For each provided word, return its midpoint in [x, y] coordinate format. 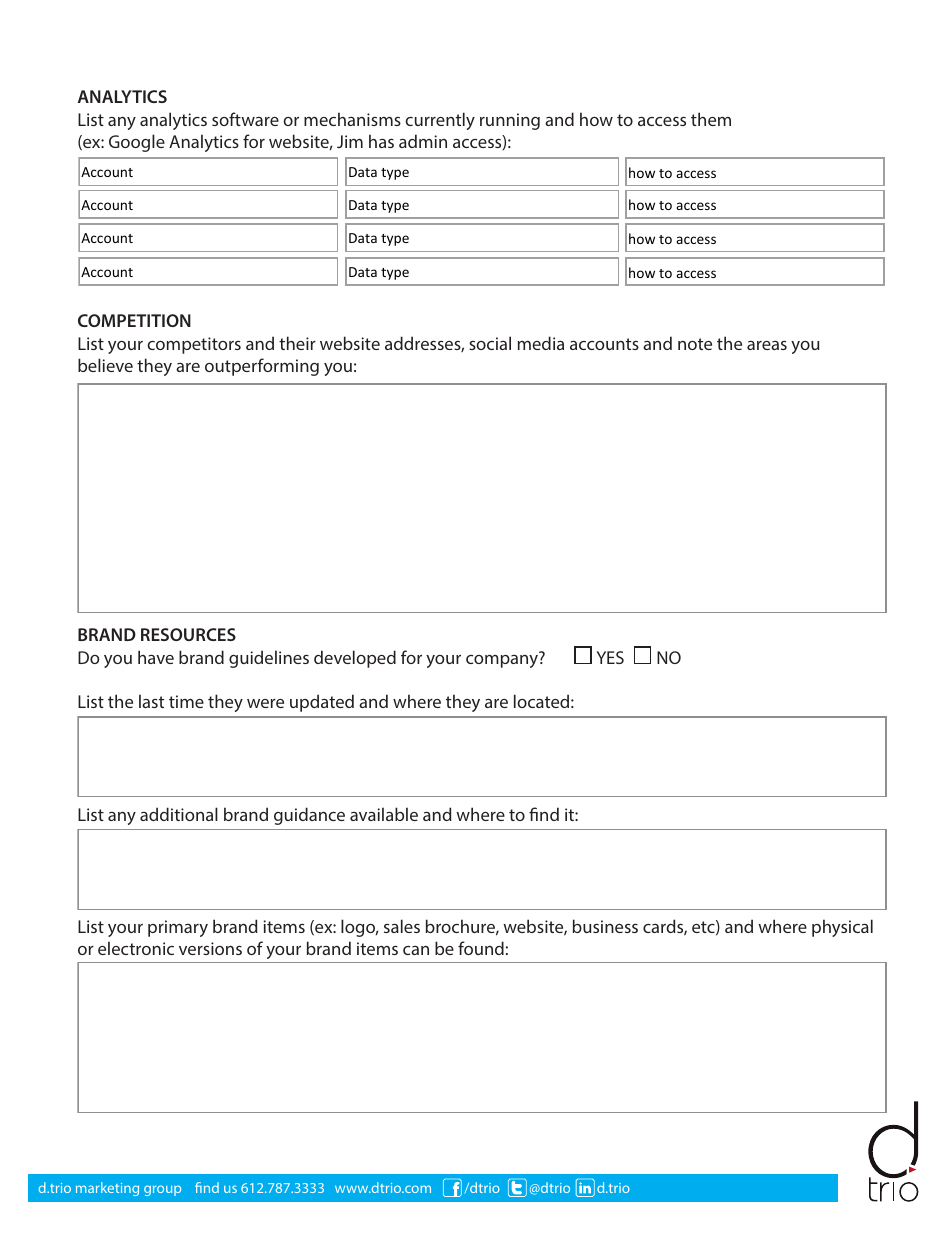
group [162, 1190]
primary [178, 928]
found [481, 948]
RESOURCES [188, 634]
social [490, 343]
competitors [194, 345]
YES [610, 657]
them [711, 119]
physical [842, 928]
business [605, 926]
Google [137, 143]
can [416, 950]
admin [423, 141]
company [503, 660]
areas [767, 345]
